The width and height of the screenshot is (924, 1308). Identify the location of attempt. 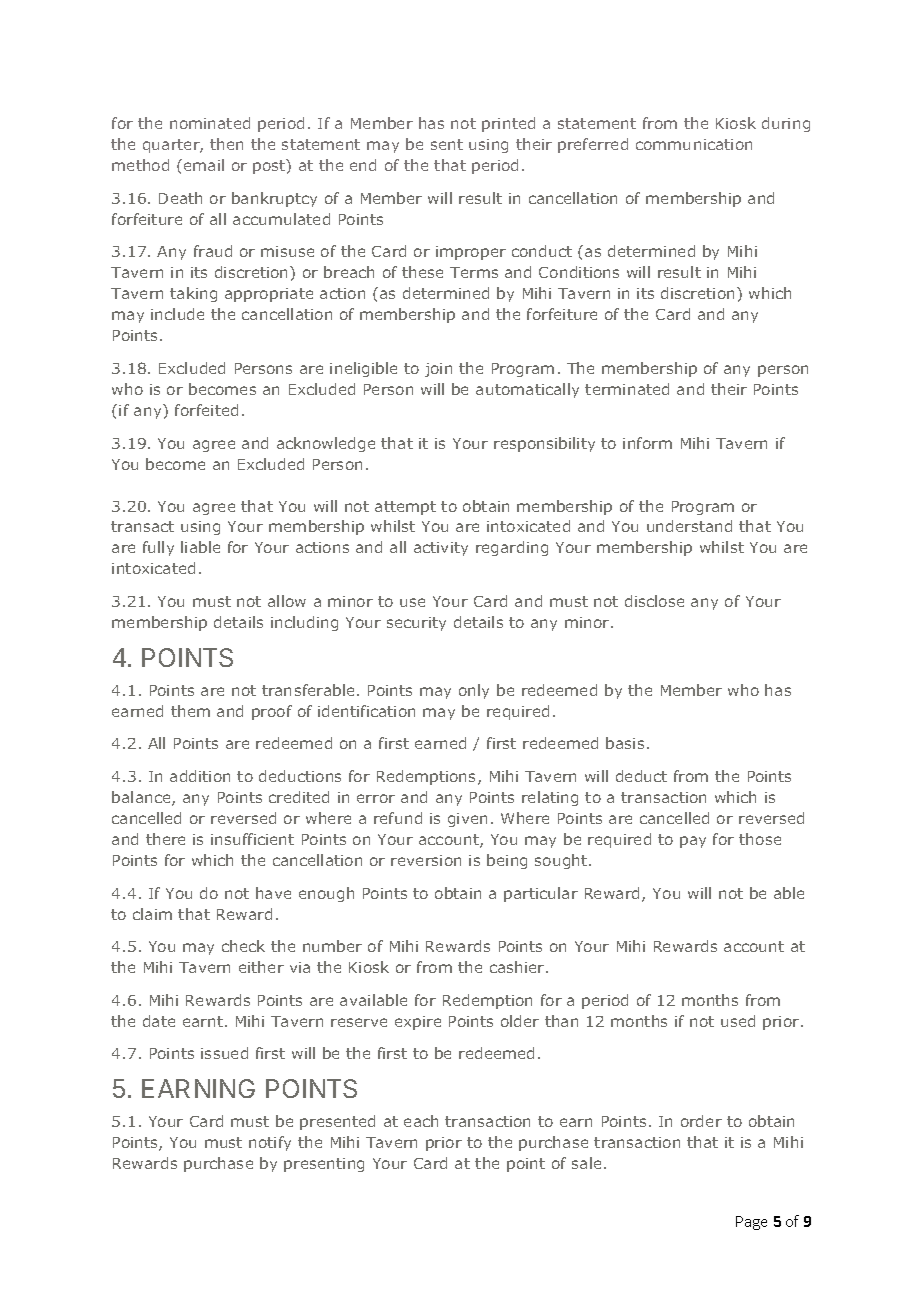
(405, 508).
